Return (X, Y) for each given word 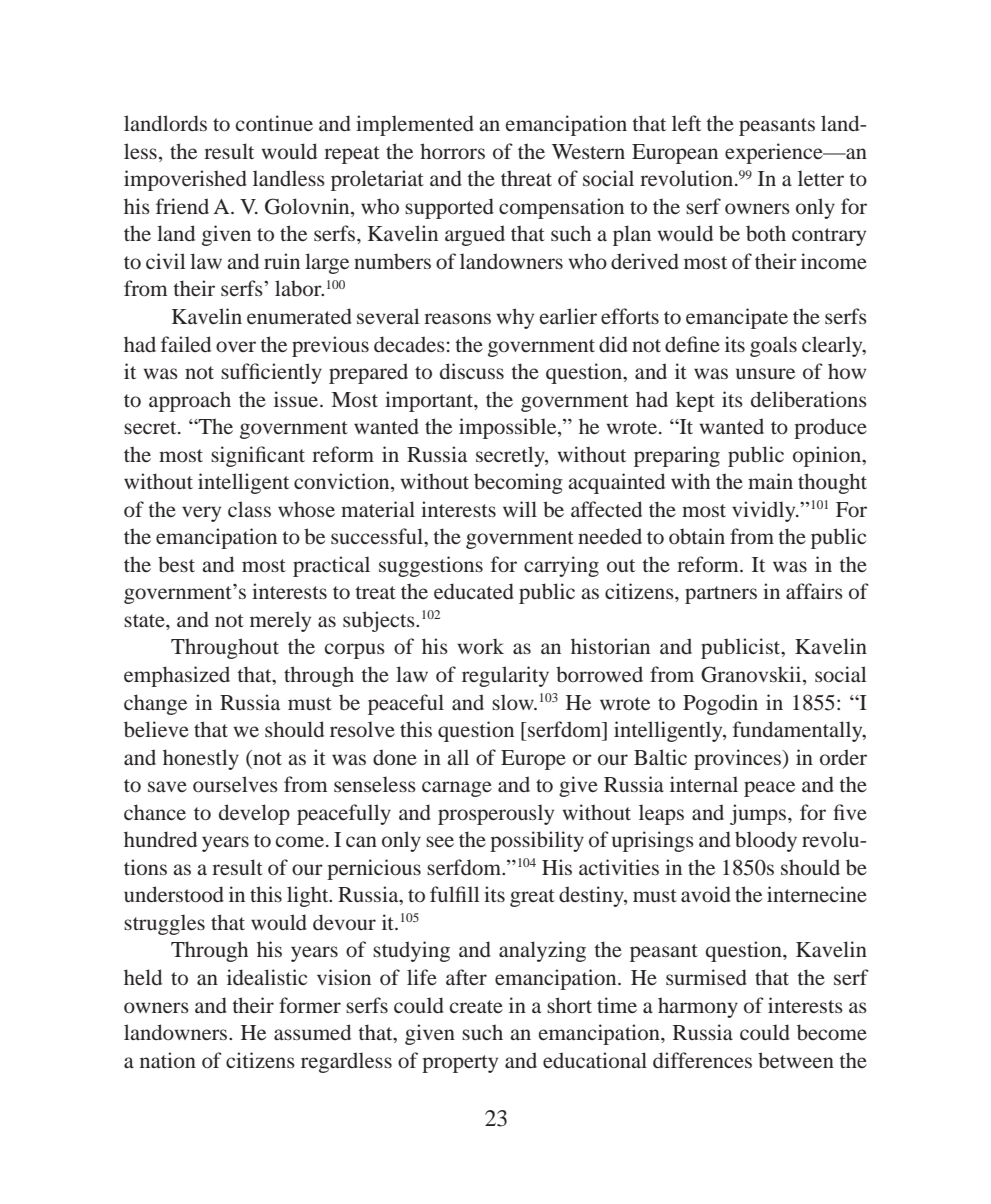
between (796, 1060)
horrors (452, 151)
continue (274, 123)
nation (168, 1060)
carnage (457, 789)
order (843, 757)
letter (821, 178)
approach (190, 401)
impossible (509, 428)
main (770, 481)
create (476, 1006)
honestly (201, 759)
